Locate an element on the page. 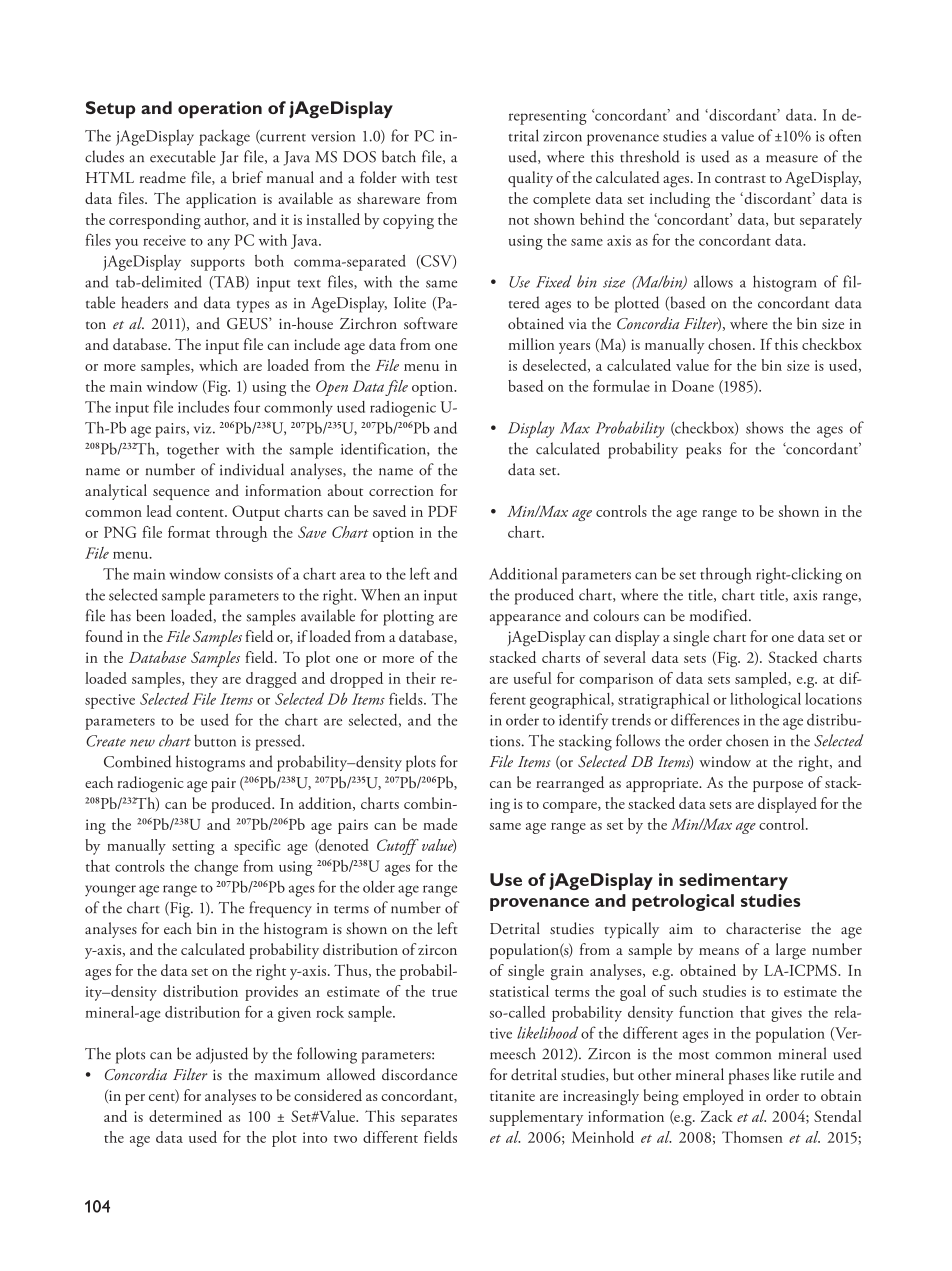 Image resolution: width=952 pixels, height=1271 pixels. package is located at coordinates (224, 138).
